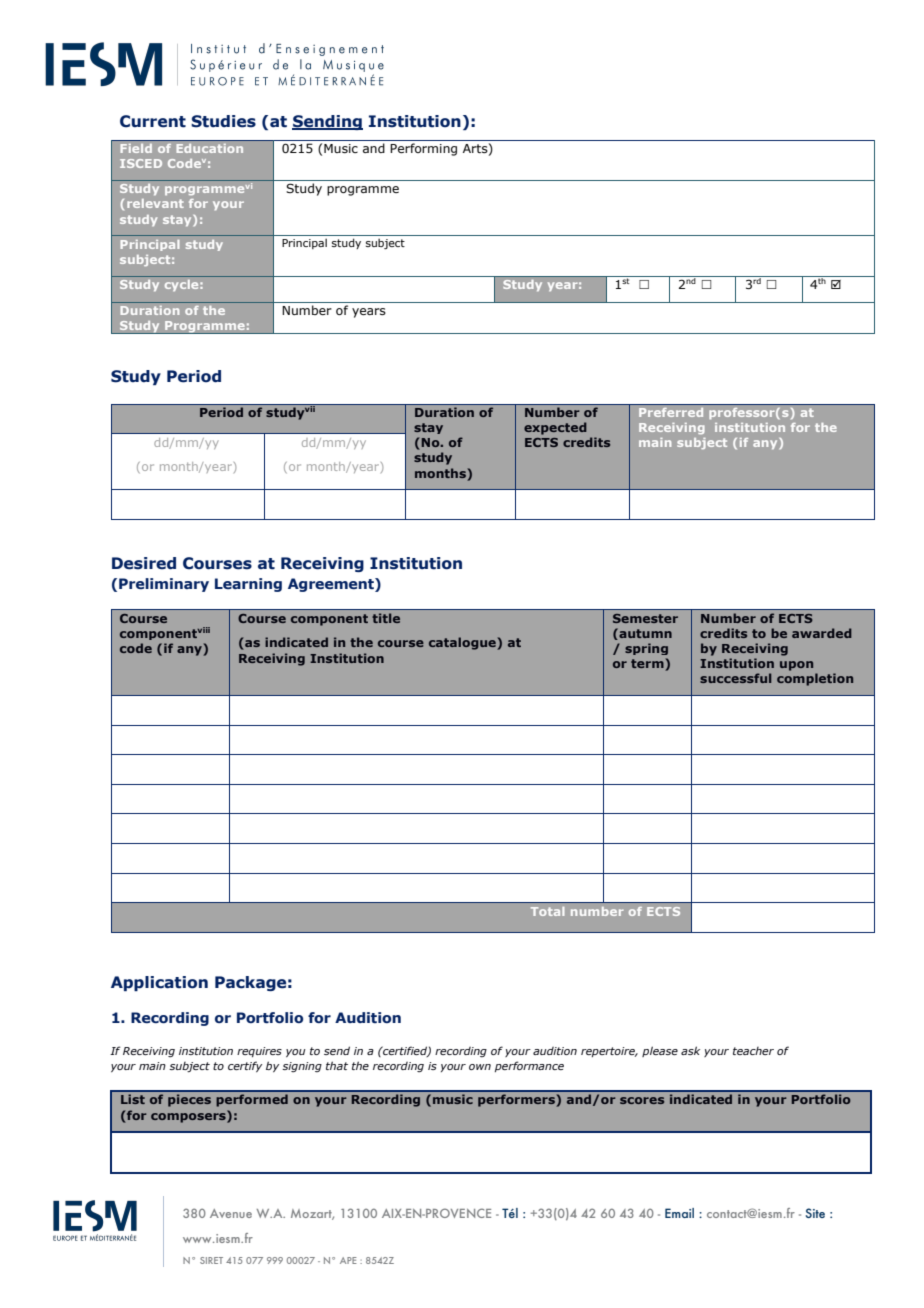 This screenshot has height=1308, width=924. What do you see at coordinates (248, 585) in the screenshot?
I see `Learning` at bounding box center [248, 585].
